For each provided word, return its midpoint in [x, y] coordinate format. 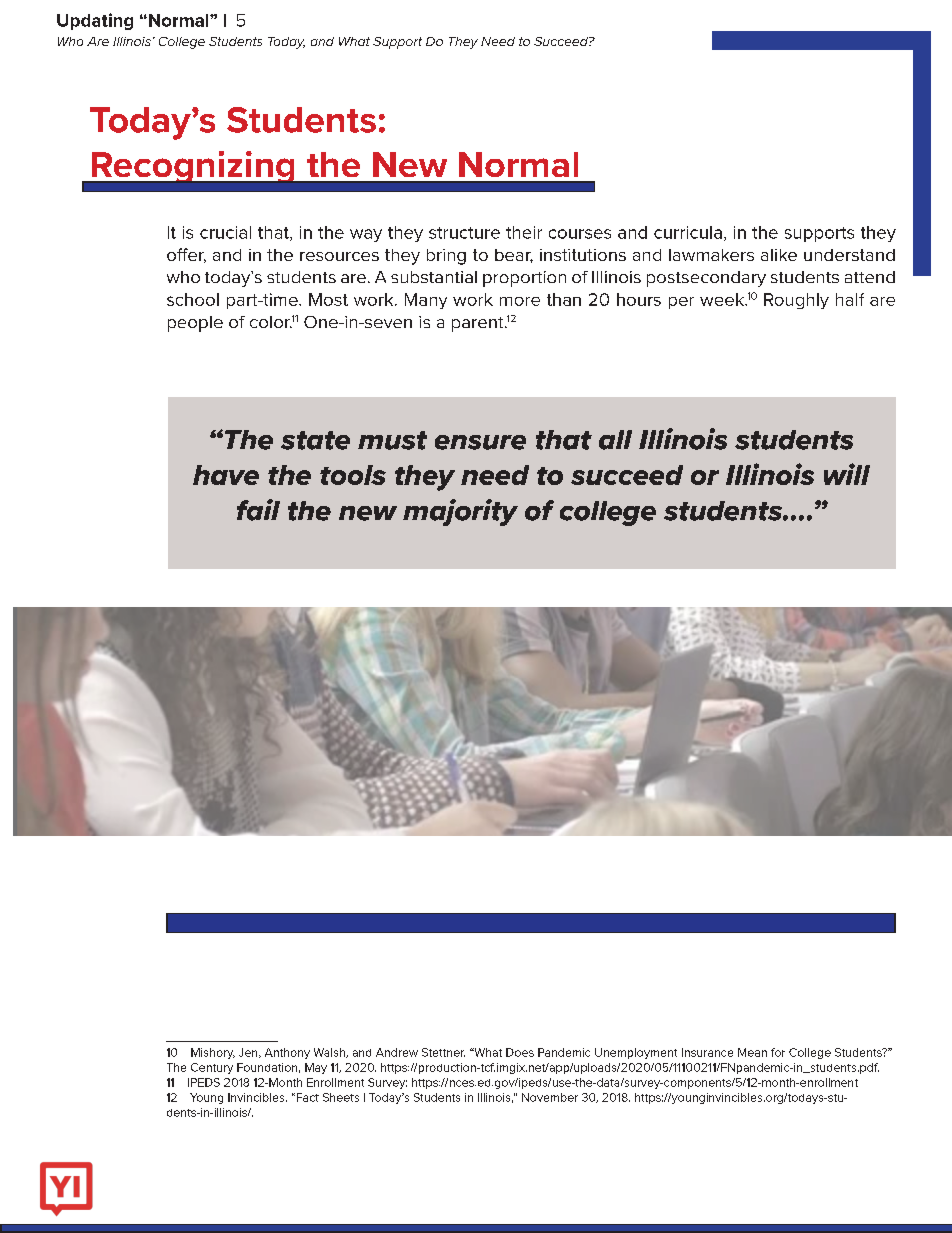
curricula [688, 232]
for [778, 1052]
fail [258, 510]
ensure [480, 442]
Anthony [287, 1053]
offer [186, 255]
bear [514, 256]
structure [464, 233]
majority [460, 512]
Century [212, 1068]
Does [520, 1052]
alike [779, 255]
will [847, 474]
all [615, 440]
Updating [95, 21]
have [226, 475]
